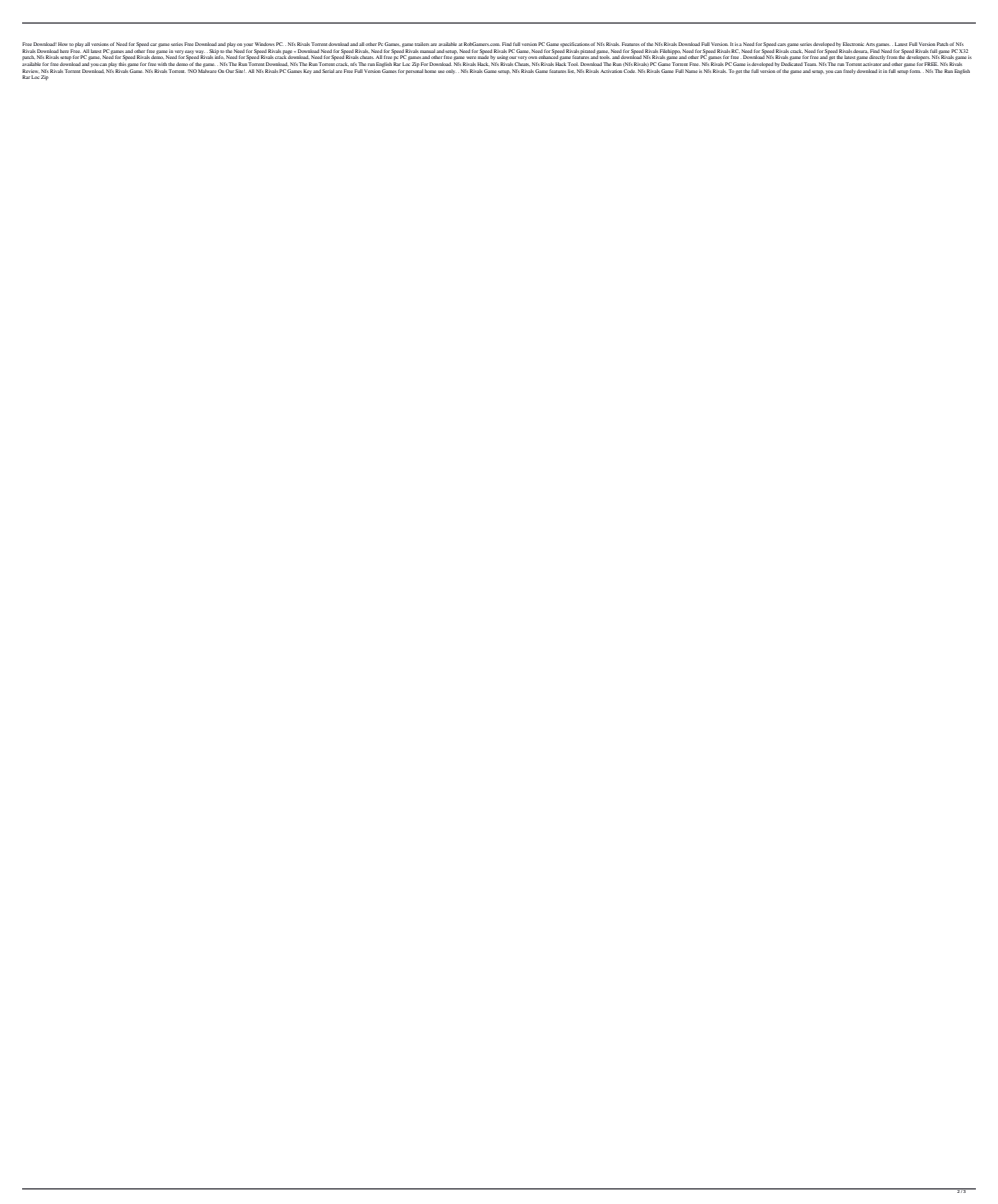  I want to click on cars, so click(781, 44).
